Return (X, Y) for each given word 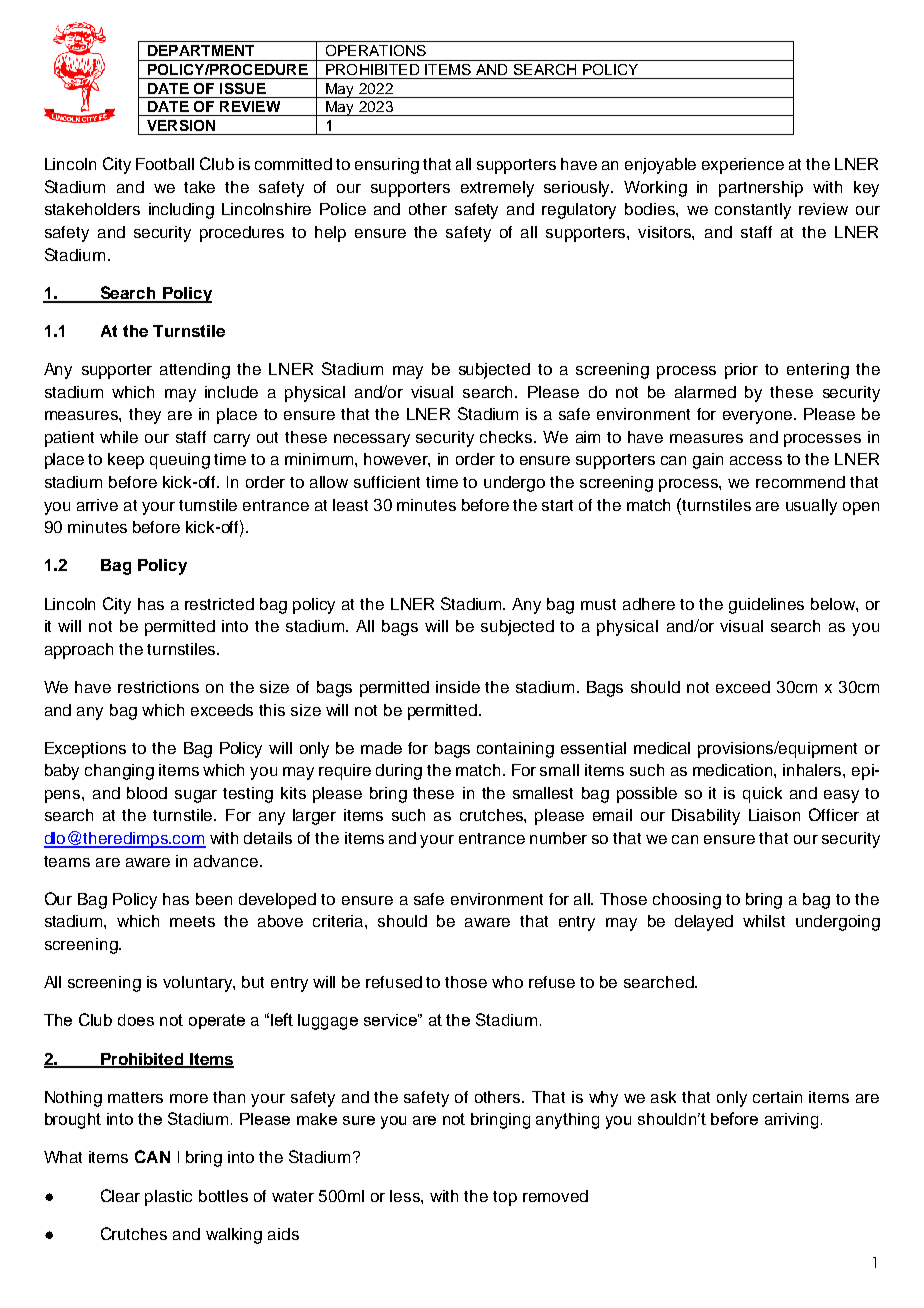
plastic (168, 1198)
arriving (791, 1121)
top (505, 1198)
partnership (761, 189)
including (181, 211)
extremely (497, 189)
